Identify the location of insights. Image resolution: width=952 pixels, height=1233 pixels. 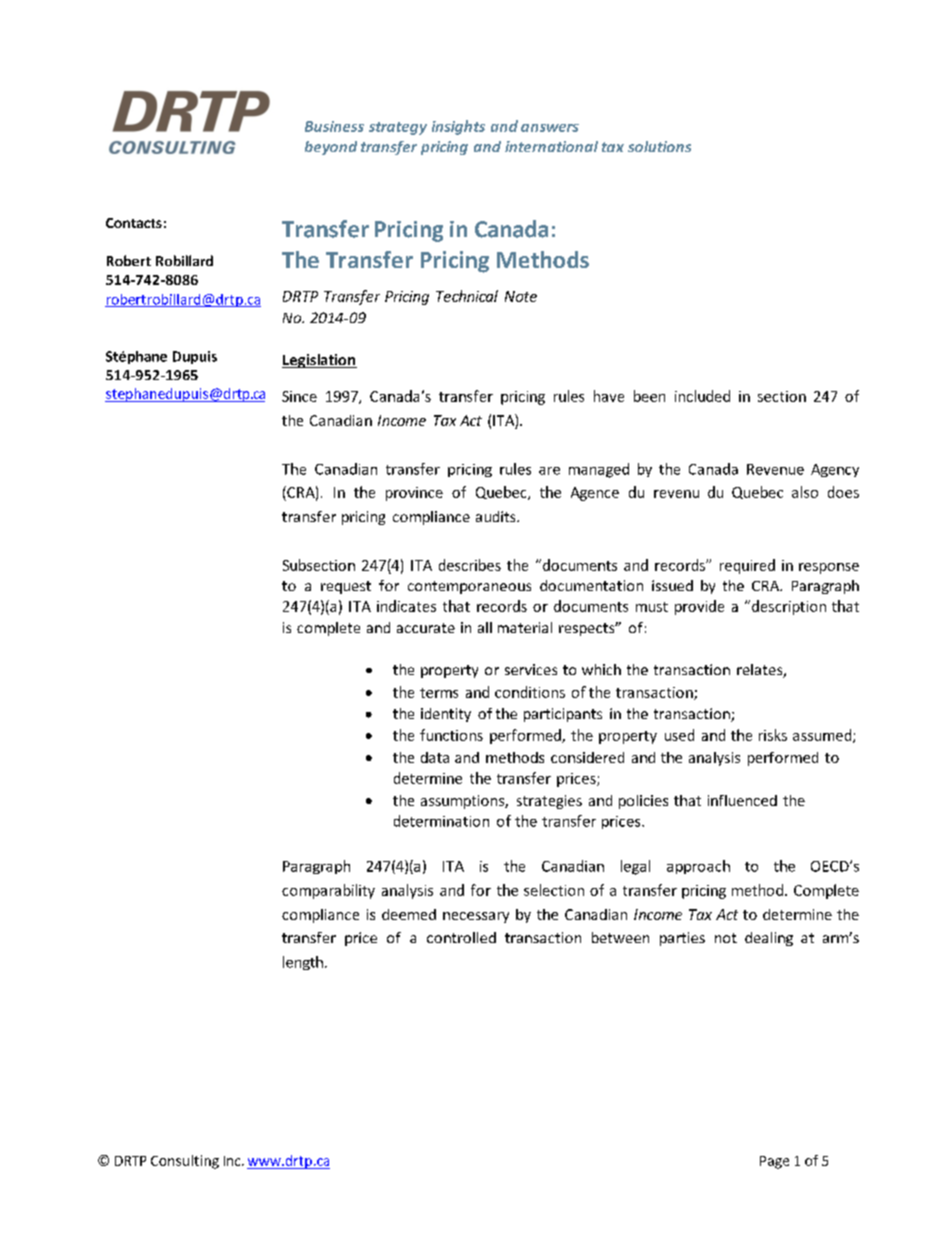
(458, 127).
